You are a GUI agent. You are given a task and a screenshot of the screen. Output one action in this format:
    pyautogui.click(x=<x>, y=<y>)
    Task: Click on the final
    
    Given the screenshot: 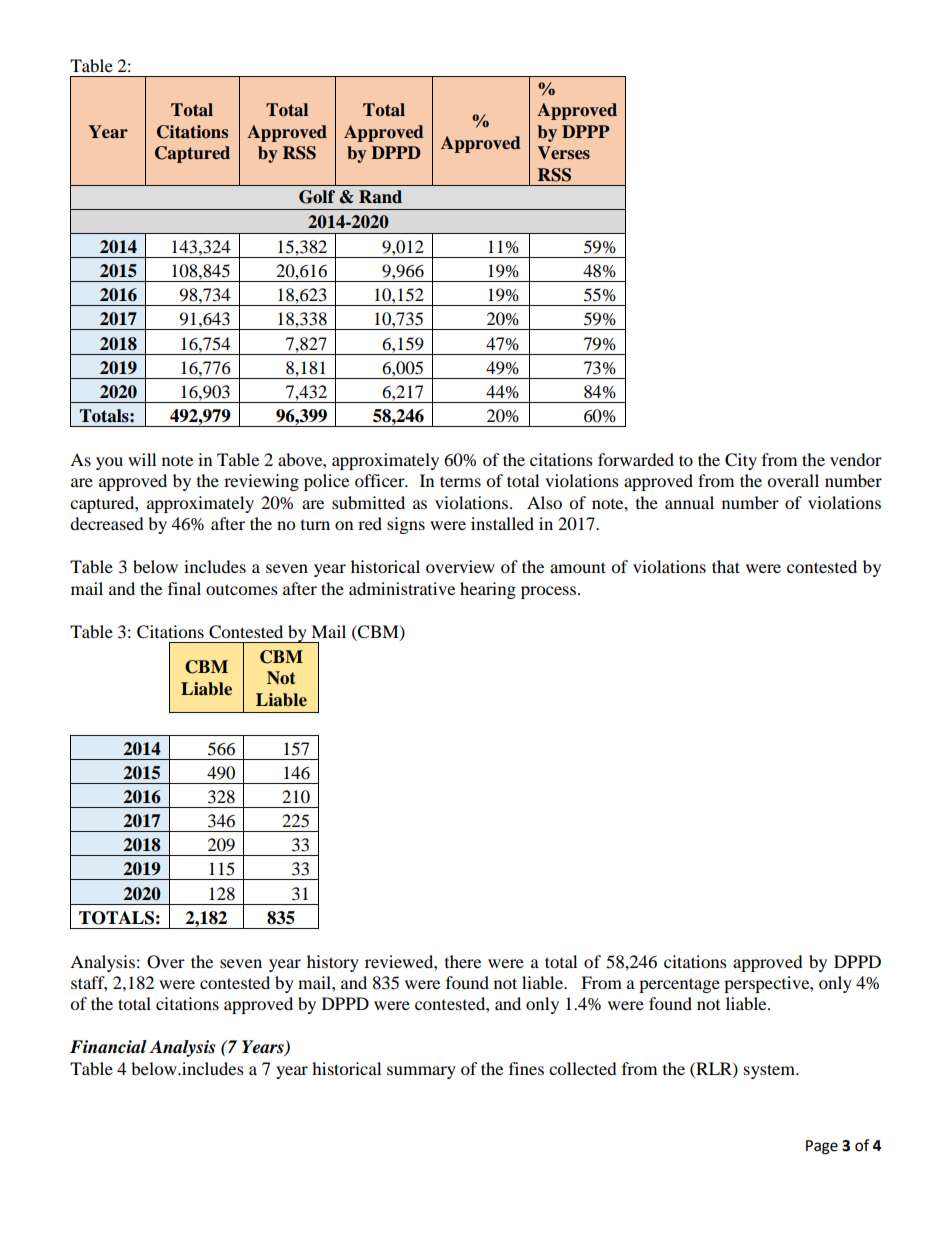 What is the action you would take?
    pyautogui.click(x=184, y=588)
